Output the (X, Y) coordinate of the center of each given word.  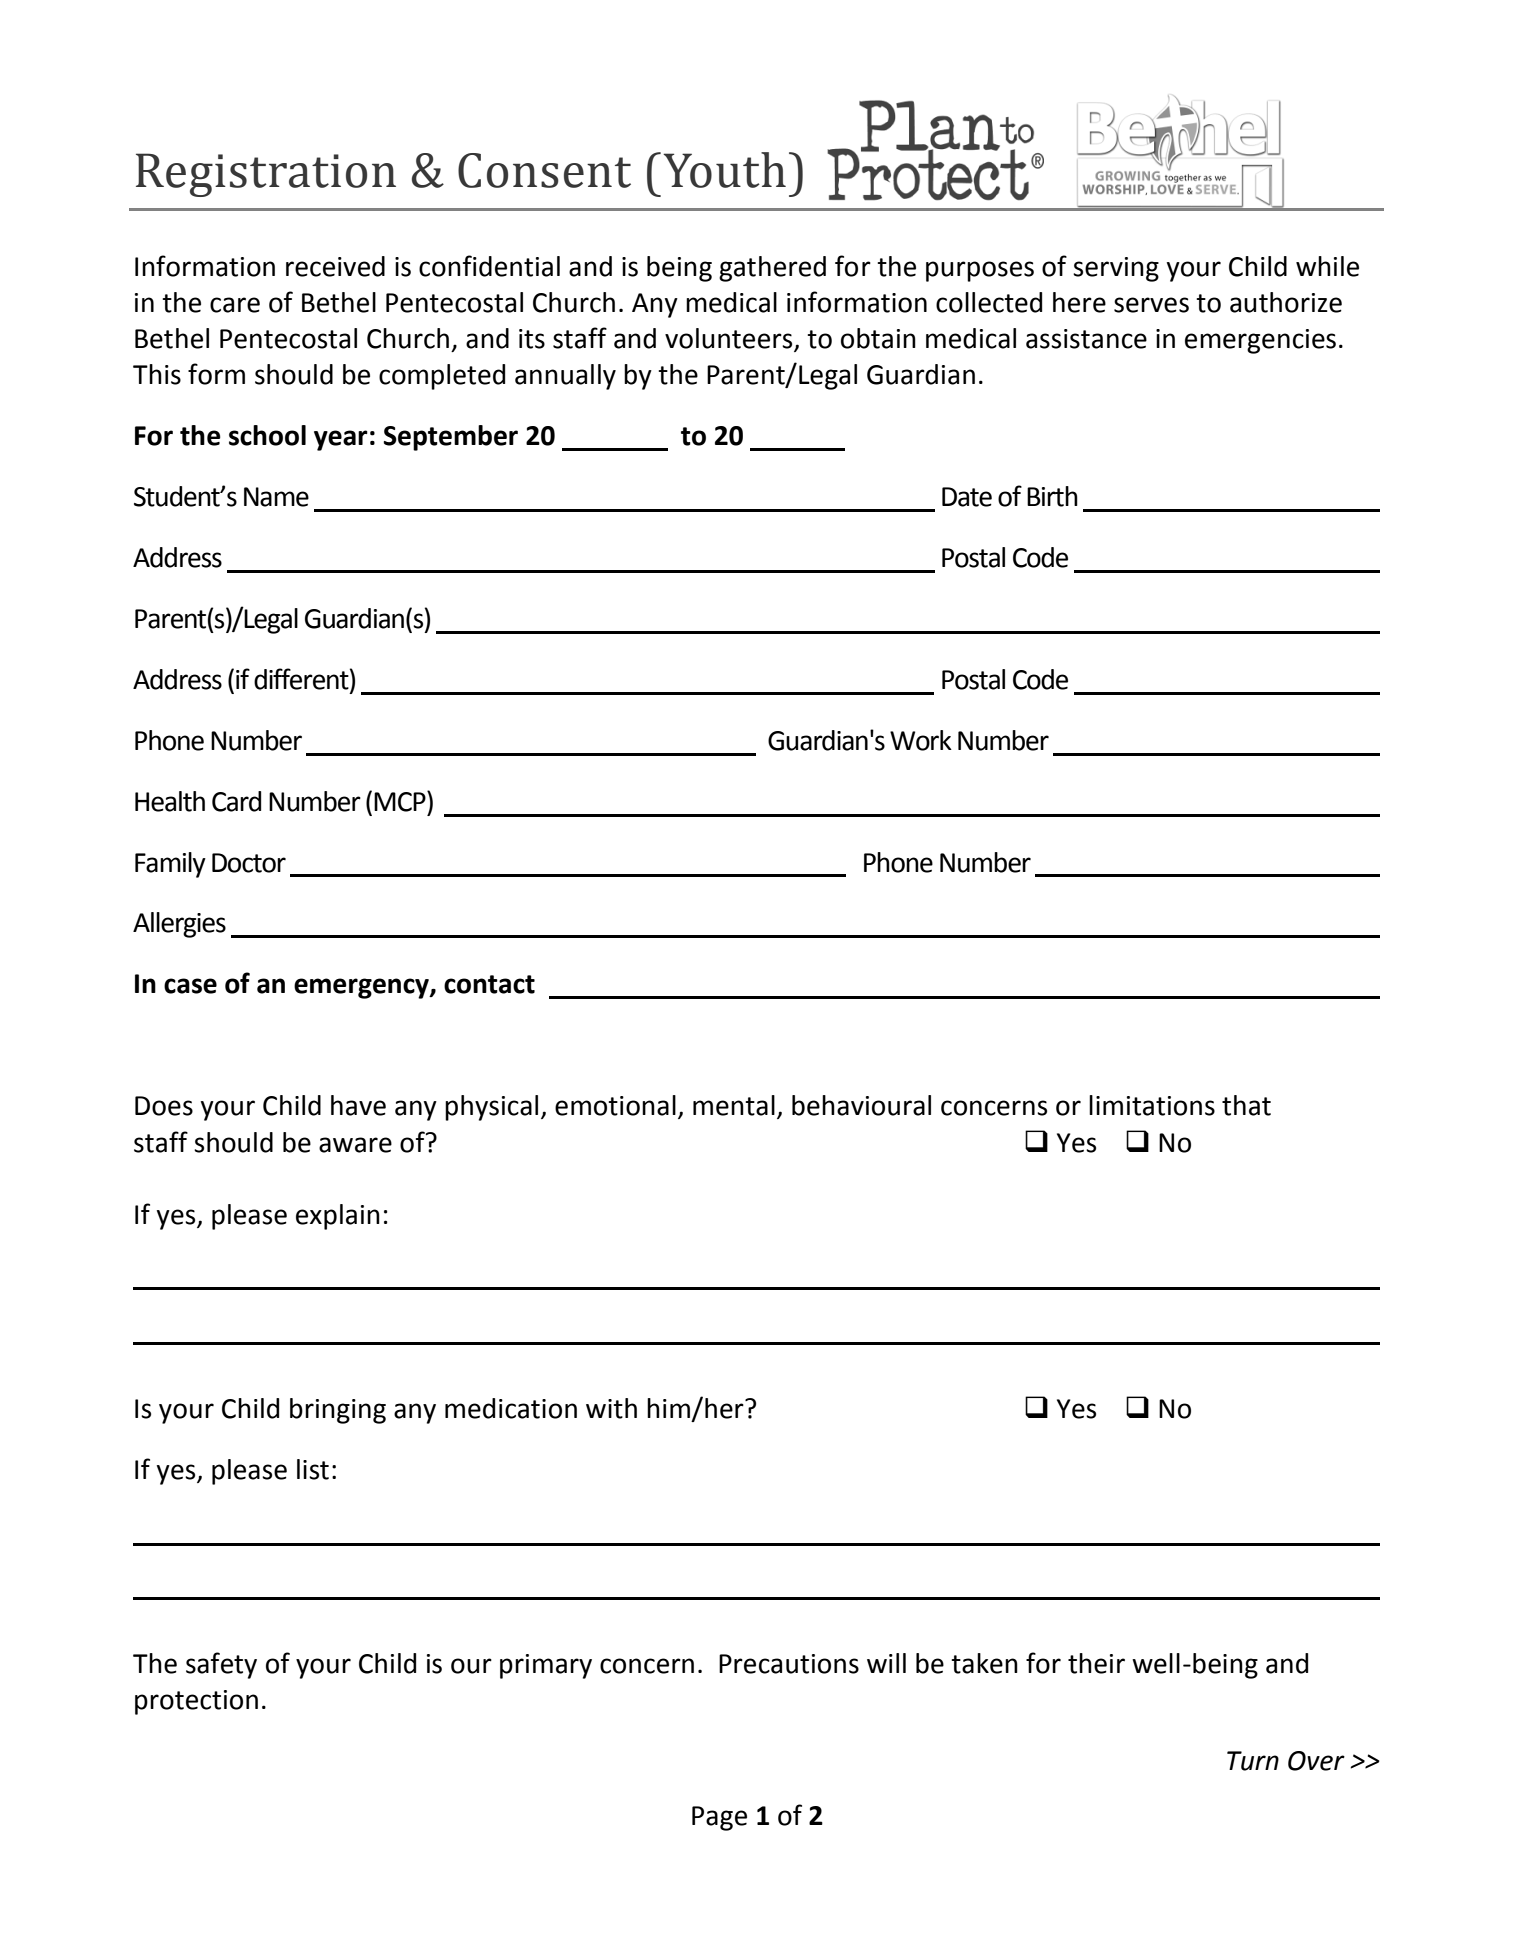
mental (734, 1105)
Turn (1253, 1761)
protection (196, 1702)
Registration (266, 175)
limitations (1152, 1105)
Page (719, 1818)
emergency (362, 988)
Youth (724, 170)
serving (1116, 269)
